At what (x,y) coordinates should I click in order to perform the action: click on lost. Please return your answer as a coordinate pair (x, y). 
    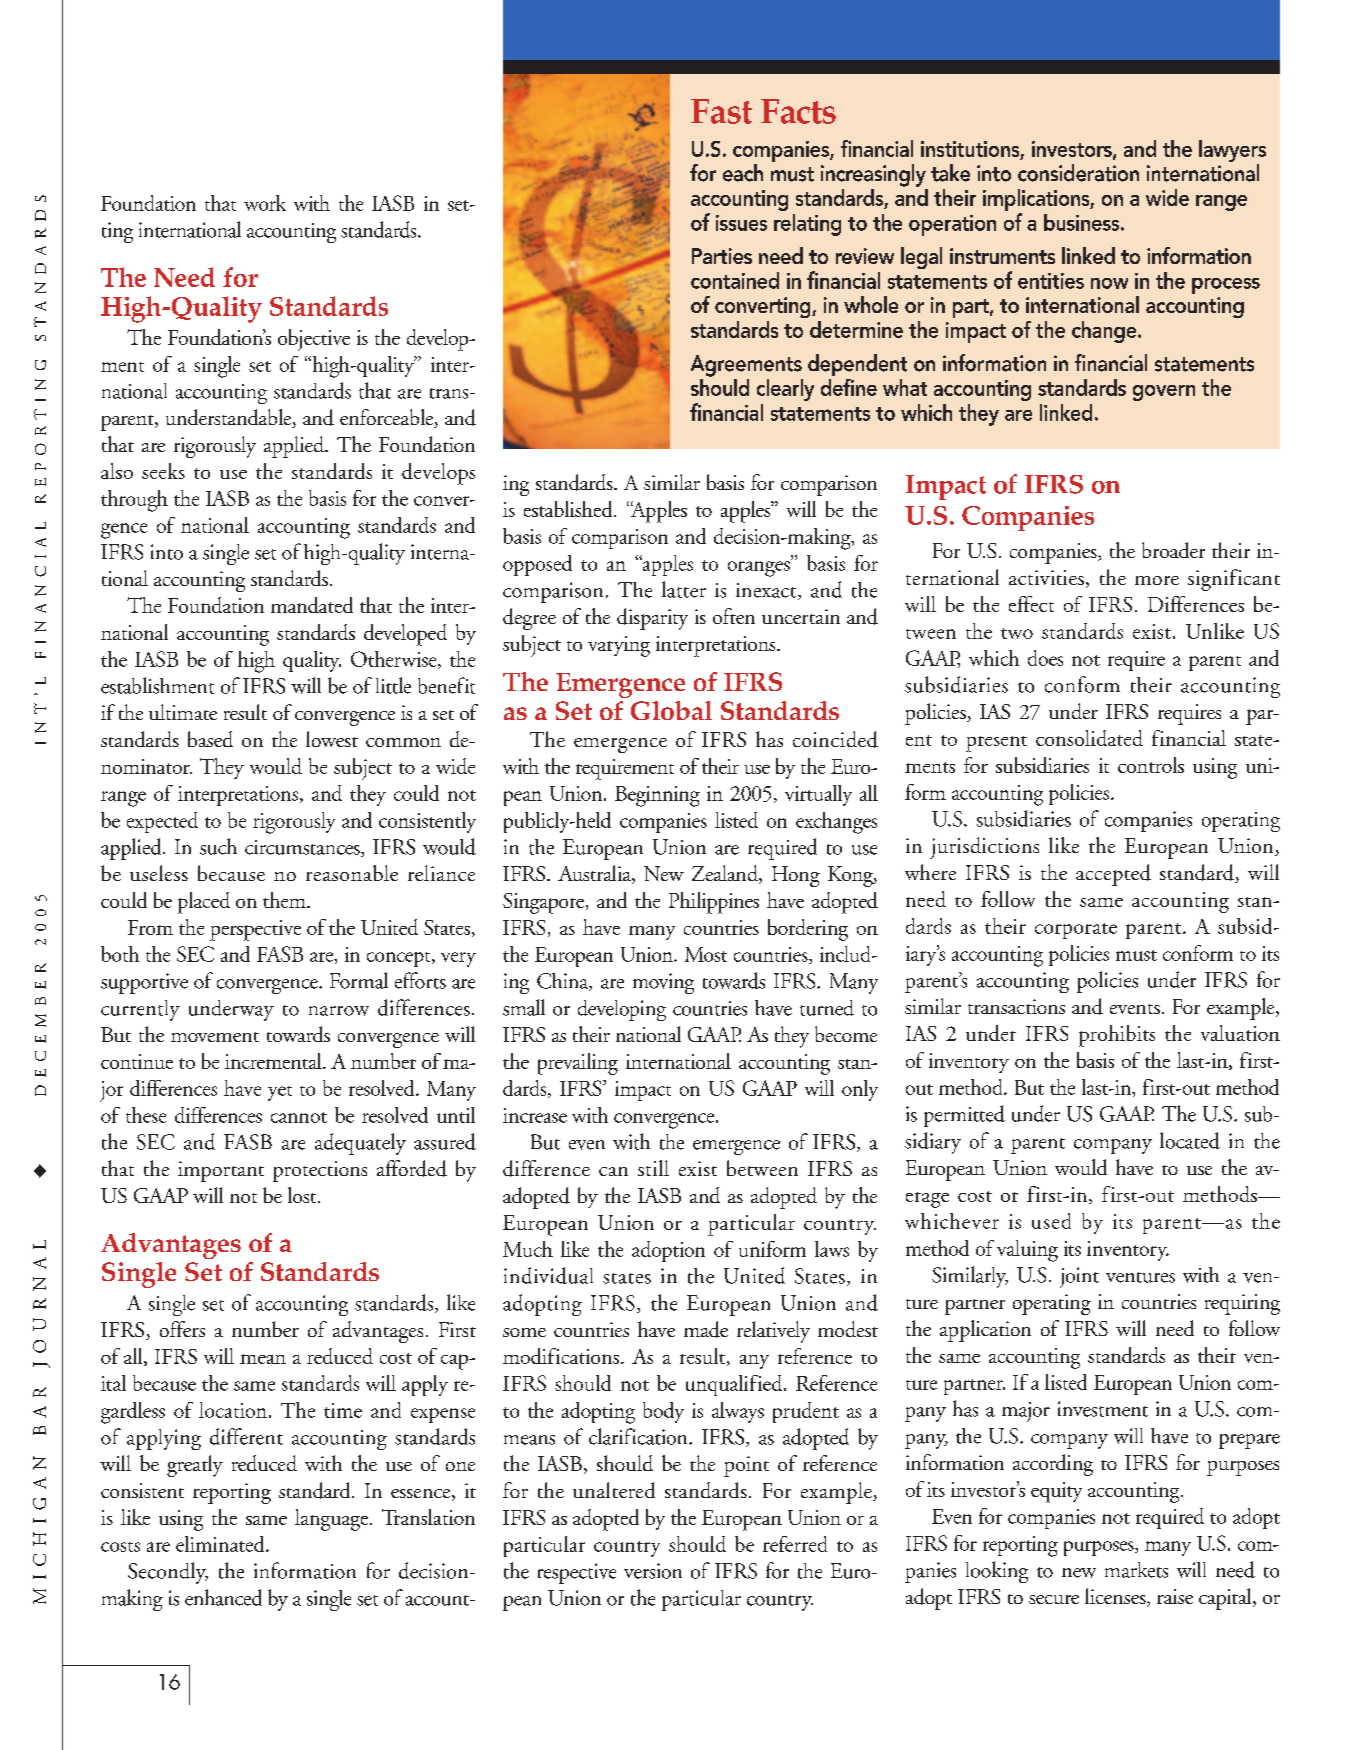
    Looking at the image, I should click on (303, 1195).
